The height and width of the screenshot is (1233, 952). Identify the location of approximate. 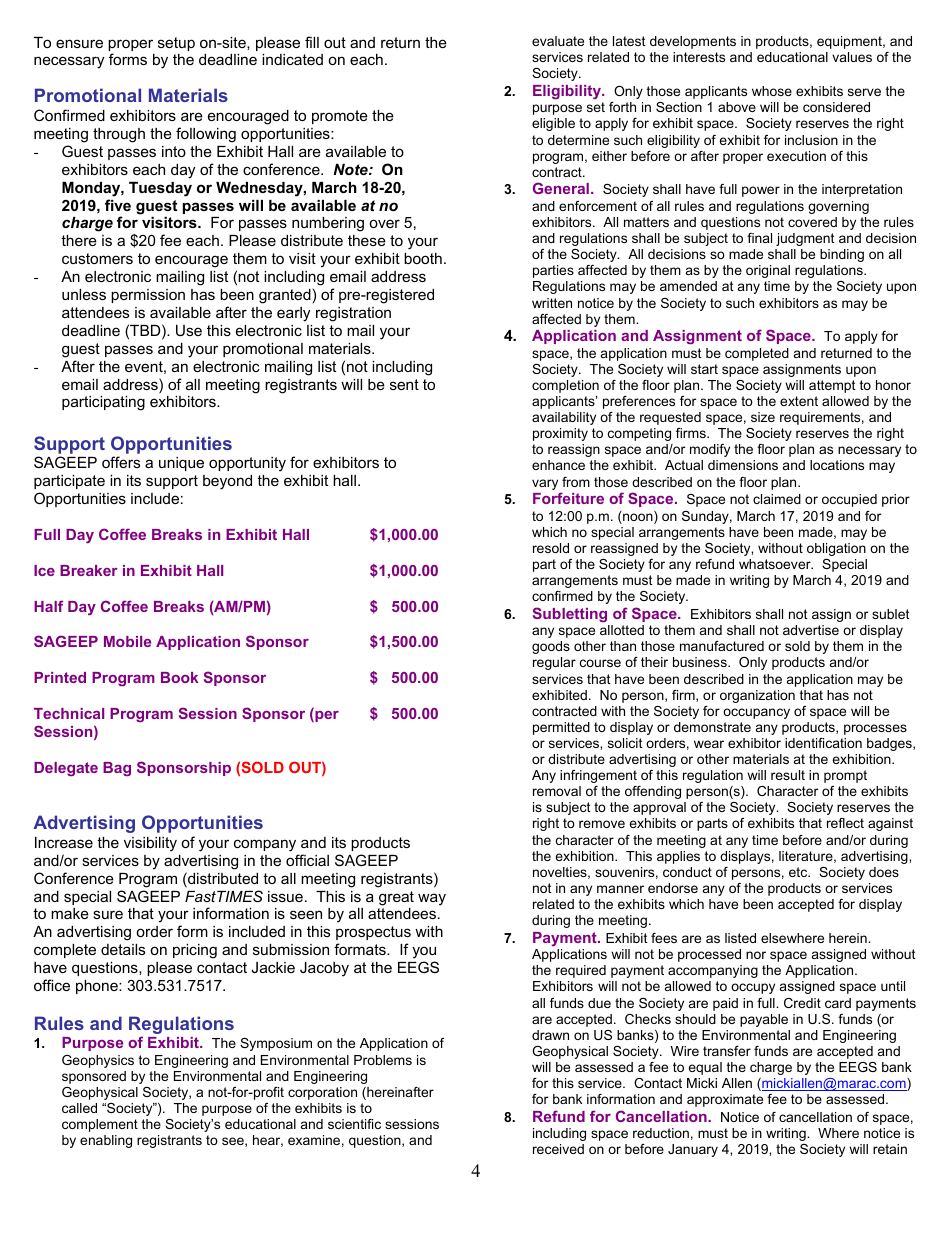
(725, 1100).
